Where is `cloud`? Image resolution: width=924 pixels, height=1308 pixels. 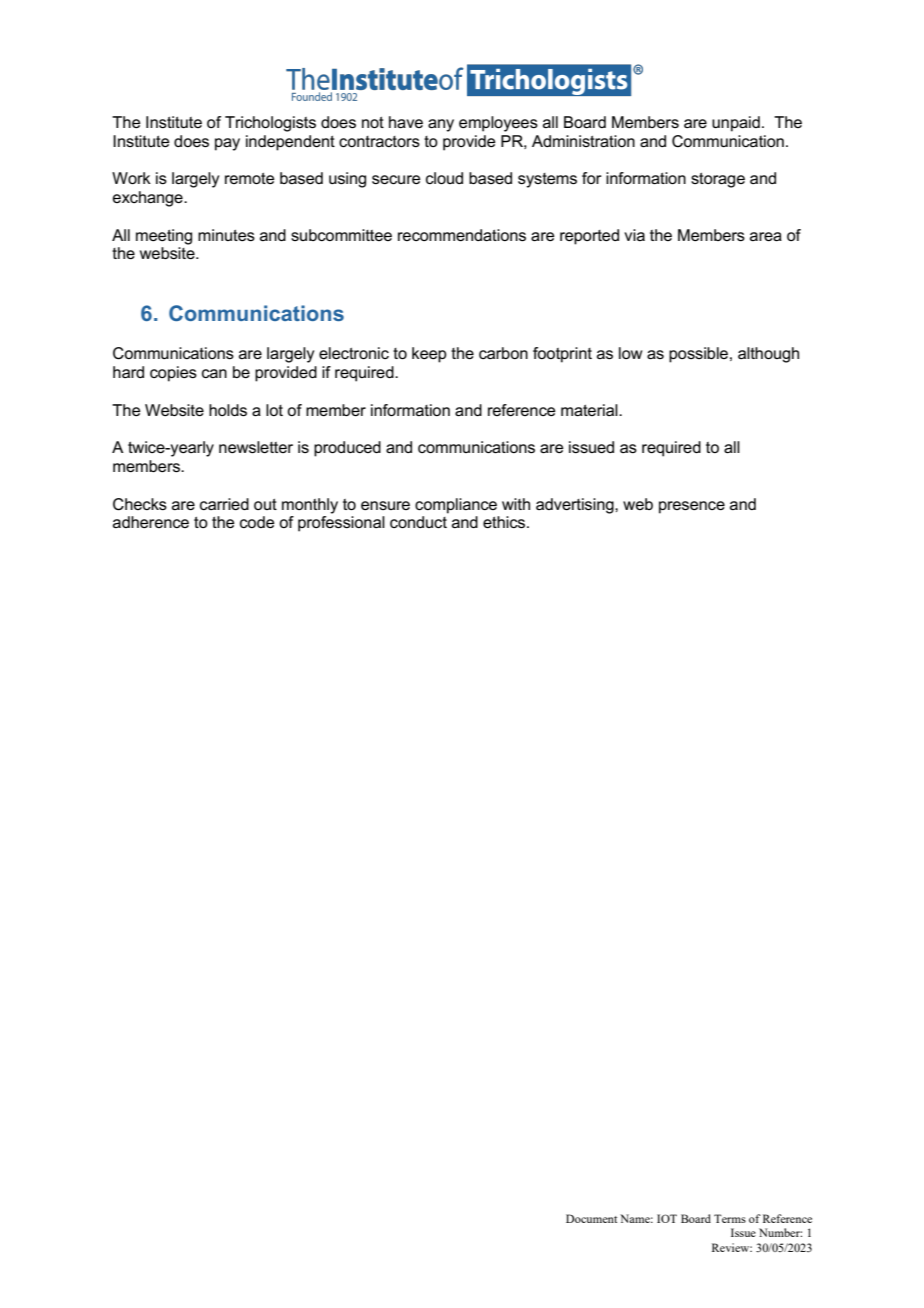 cloud is located at coordinates (444, 178).
